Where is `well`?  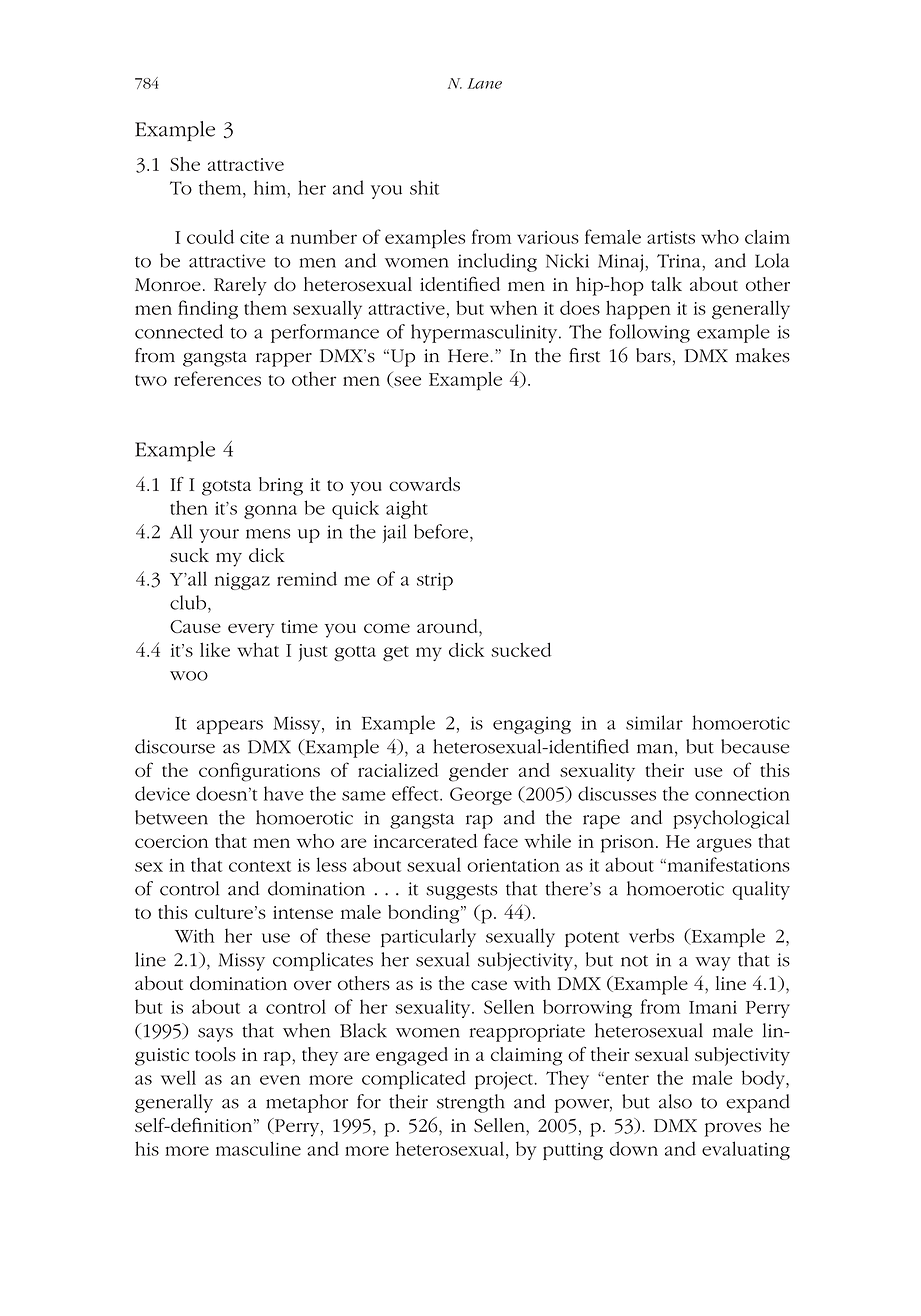 well is located at coordinates (178, 1077).
